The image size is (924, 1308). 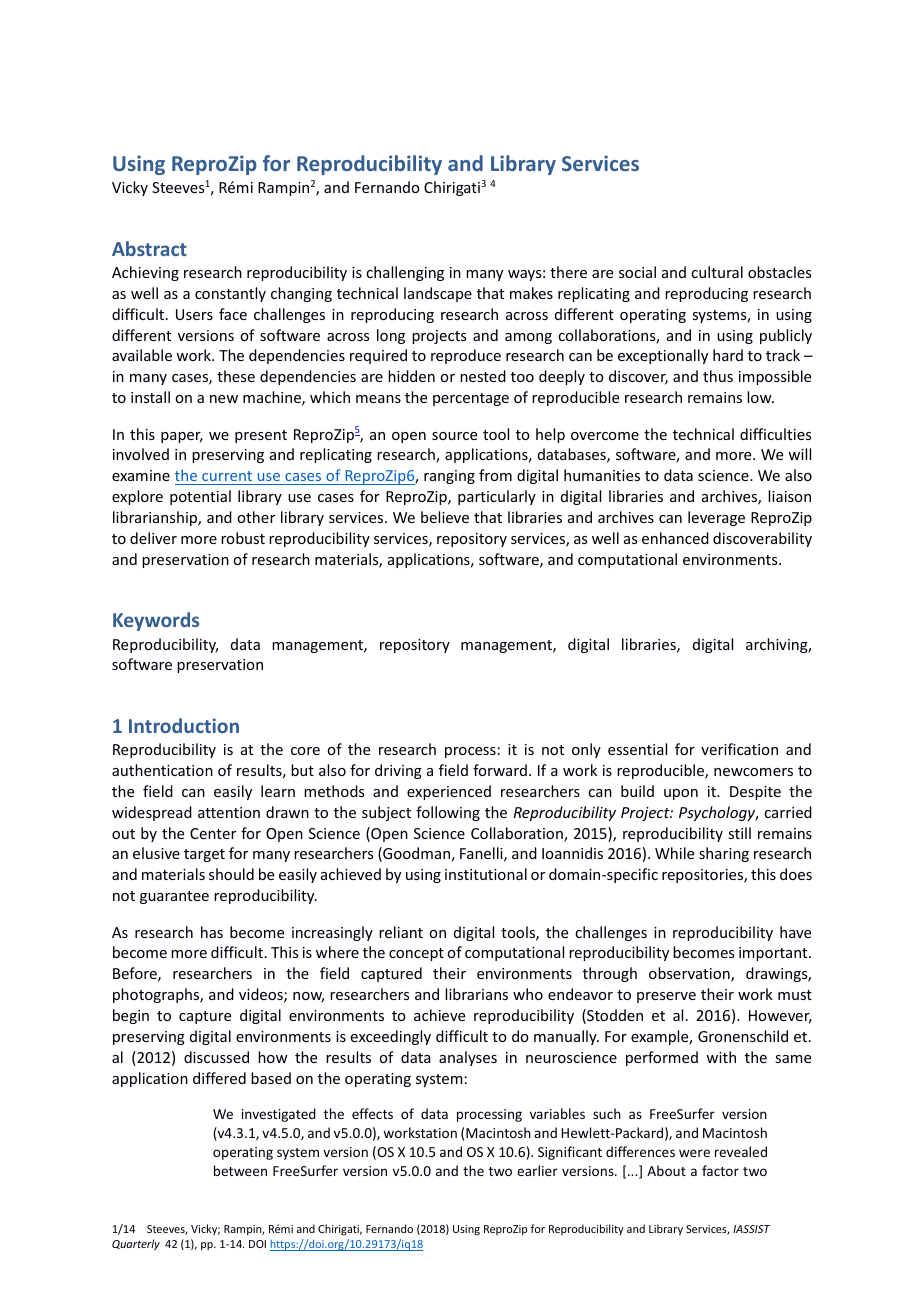 I want to click on landscape, so click(x=438, y=294).
